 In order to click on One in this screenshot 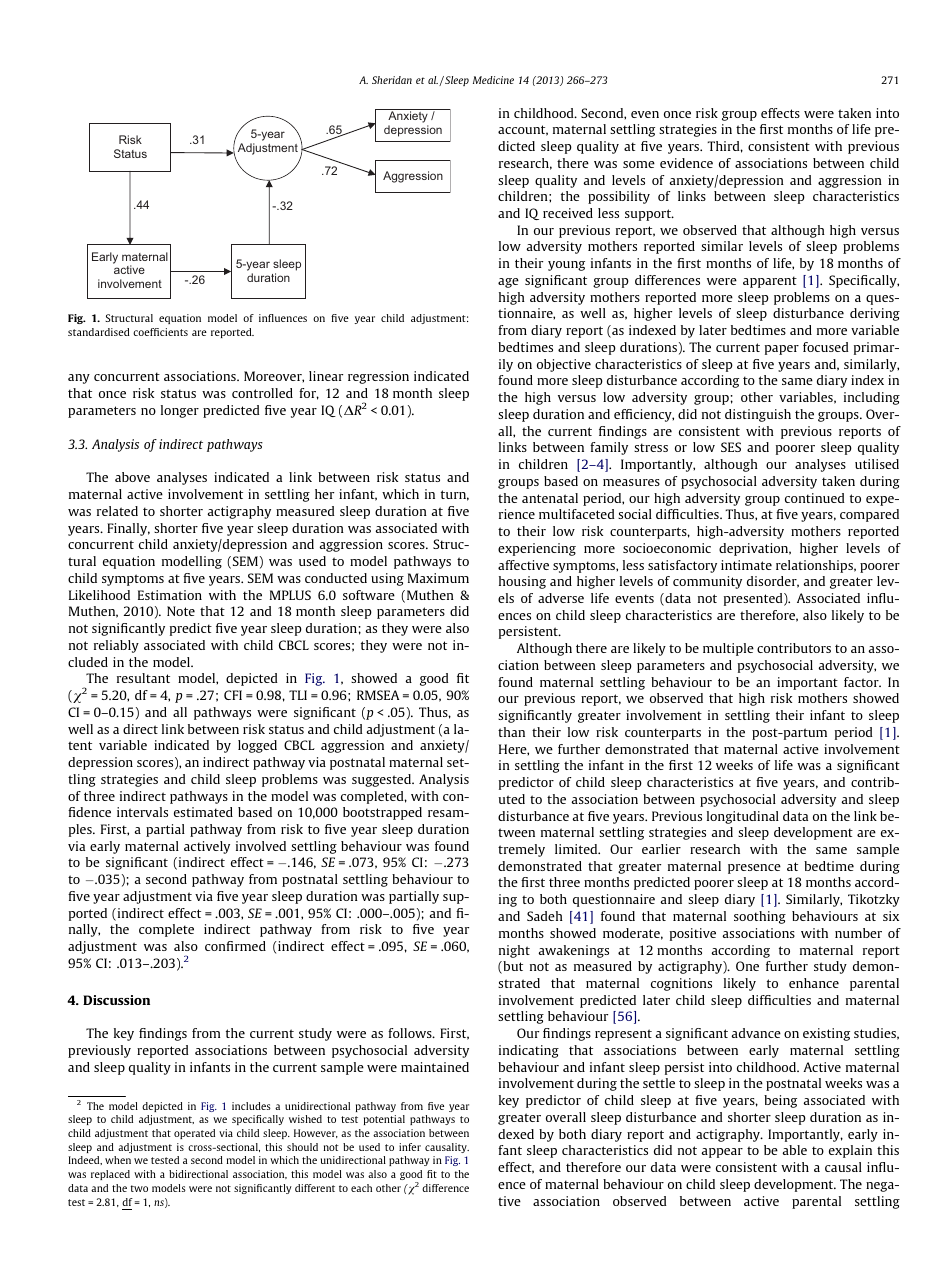, I will do `click(747, 966)`.
